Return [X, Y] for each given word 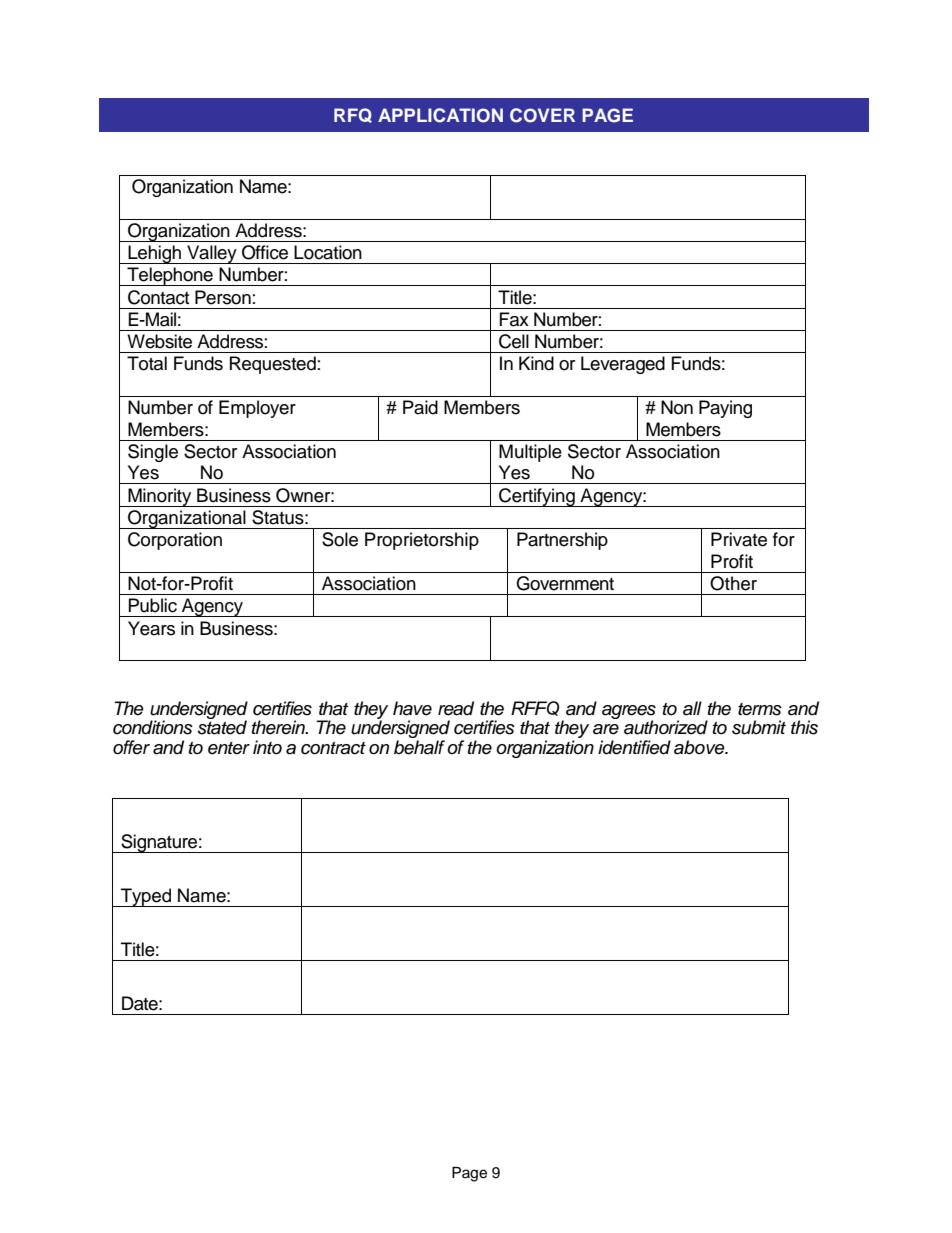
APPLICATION [440, 115]
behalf [419, 747]
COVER [542, 115]
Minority [160, 497]
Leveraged [623, 365]
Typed [146, 897]
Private [739, 539]
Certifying [537, 497]
